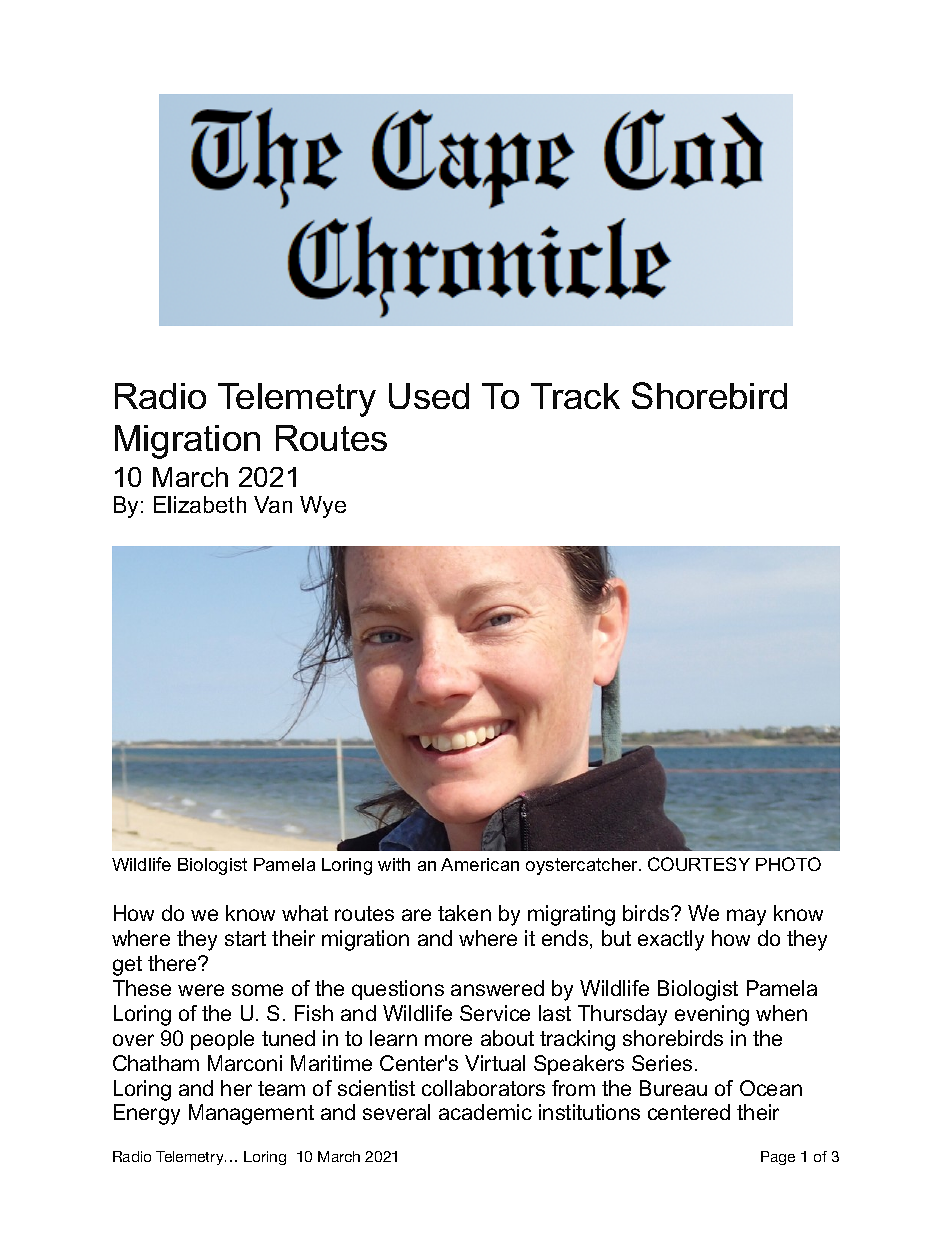 The height and width of the screenshot is (1233, 952). What do you see at coordinates (323, 507) in the screenshot?
I see `Wye` at bounding box center [323, 507].
